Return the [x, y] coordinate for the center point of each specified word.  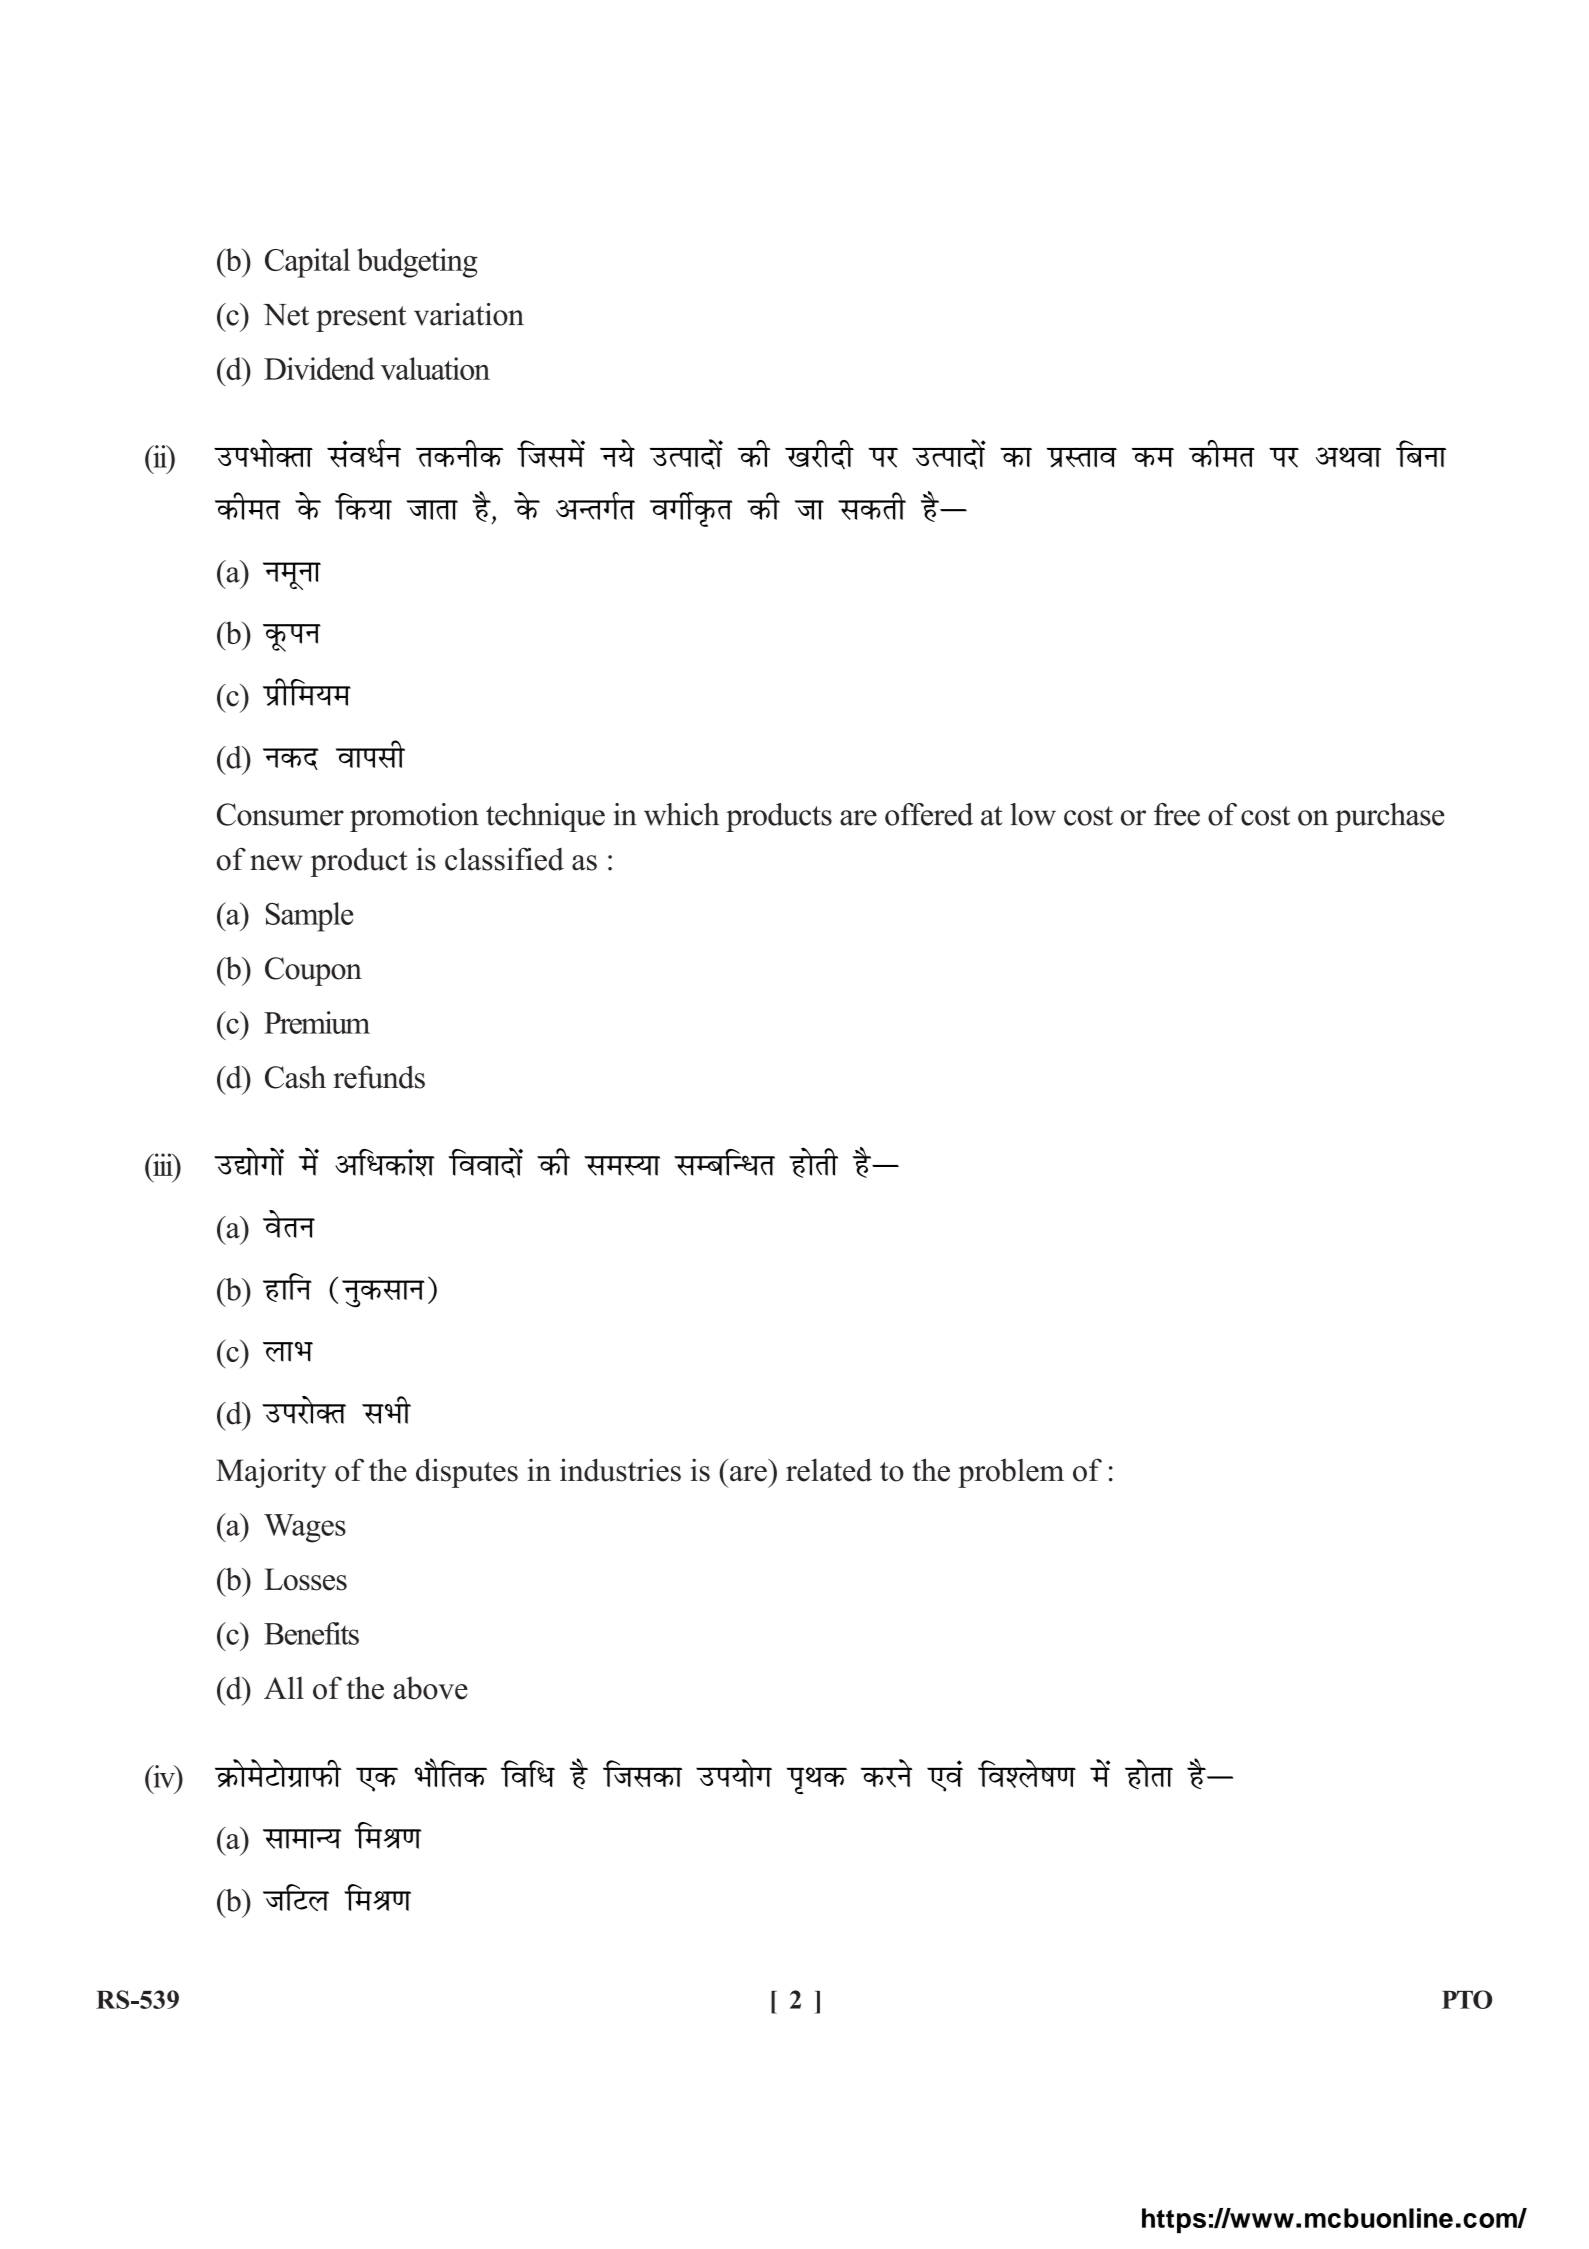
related [829, 1470]
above [430, 1688]
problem [1011, 1473]
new [276, 863]
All [284, 1687]
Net [286, 315]
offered [929, 814]
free [1177, 814]
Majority [271, 1473]
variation [469, 314]
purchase [1390, 817]
